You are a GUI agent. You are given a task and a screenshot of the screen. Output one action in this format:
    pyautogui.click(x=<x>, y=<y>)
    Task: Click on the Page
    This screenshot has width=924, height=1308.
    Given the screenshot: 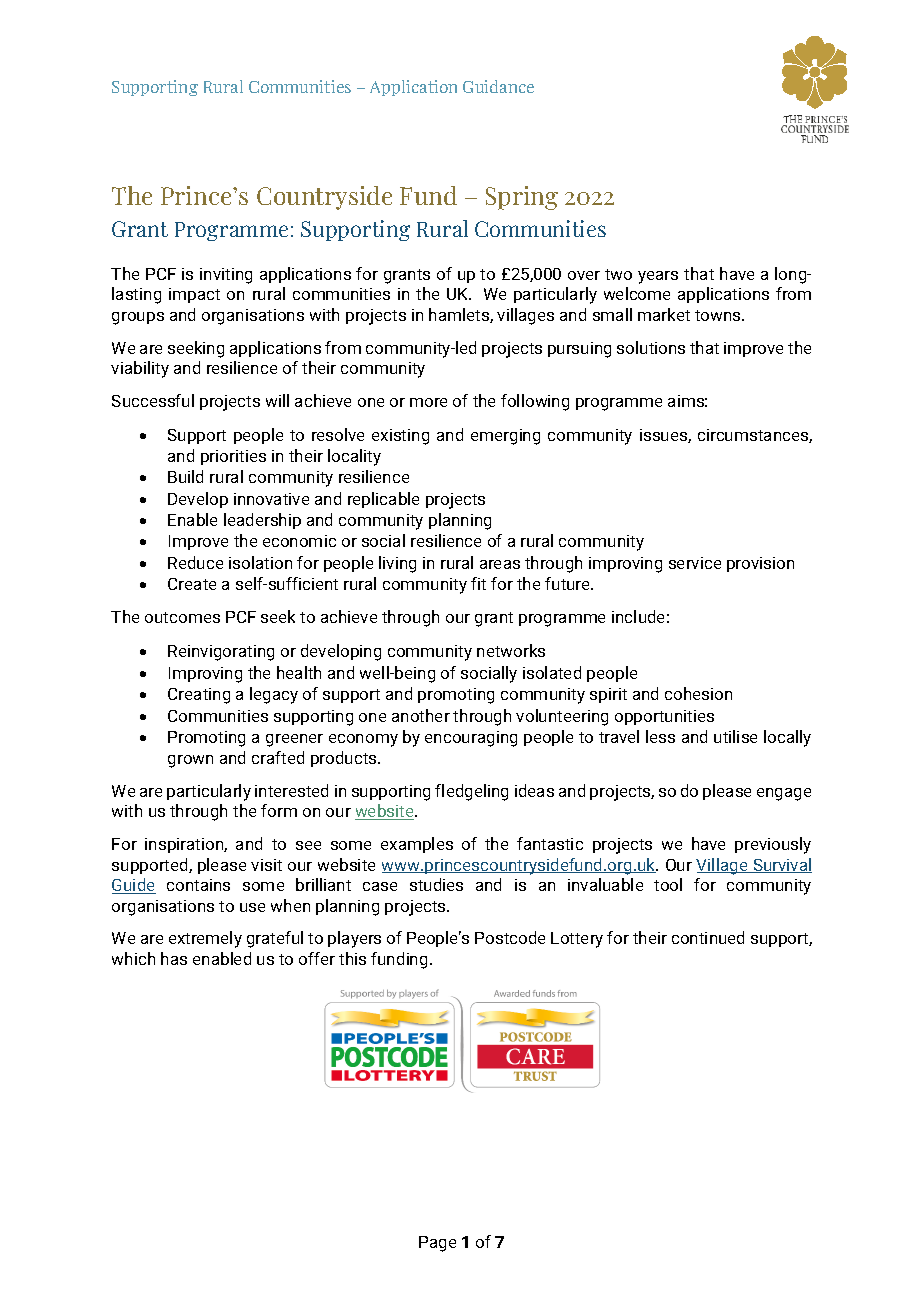 What is the action you would take?
    pyautogui.click(x=437, y=1244)
